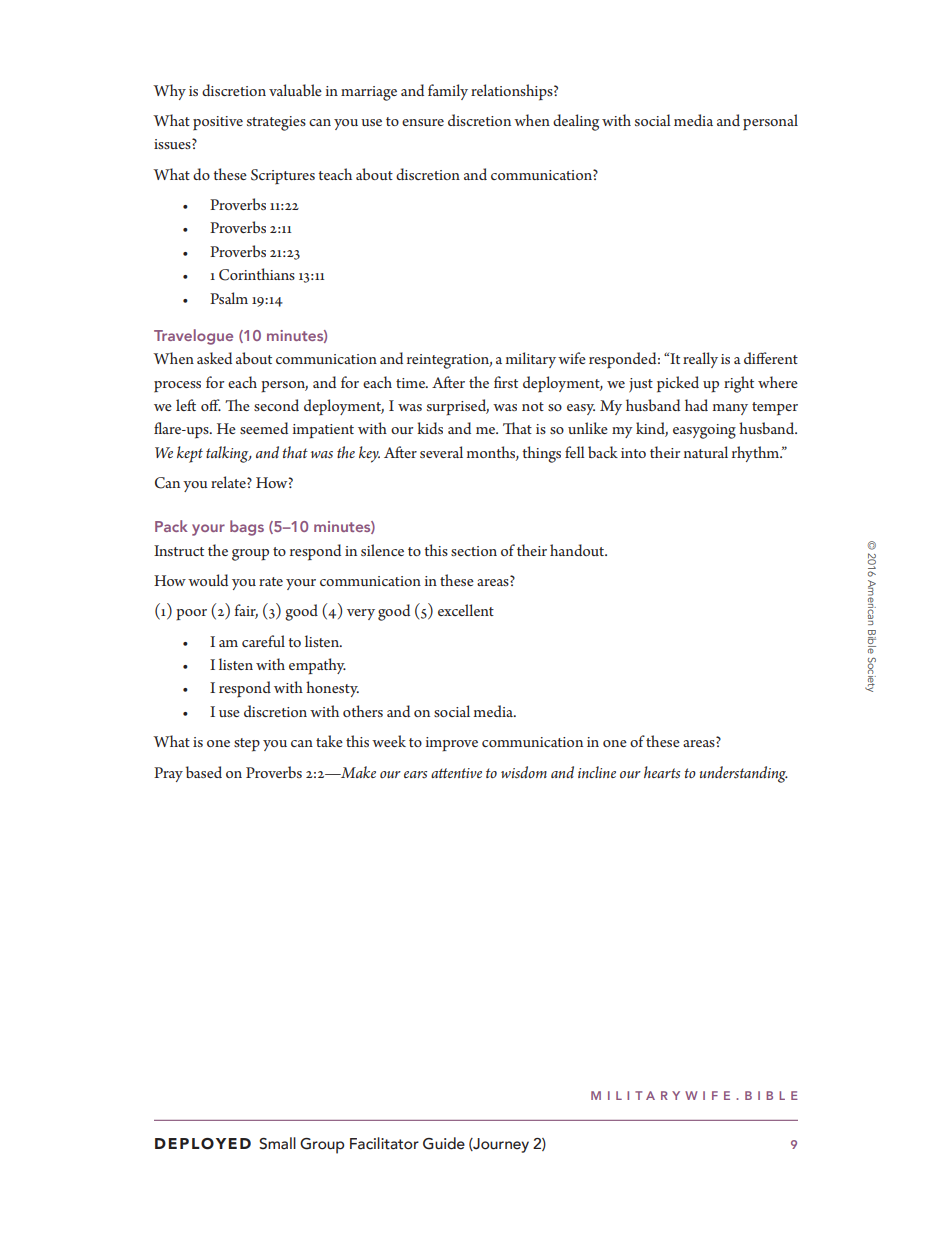  What do you see at coordinates (218, 123) in the screenshot?
I see `positive` at bounding box center [218, 123].
